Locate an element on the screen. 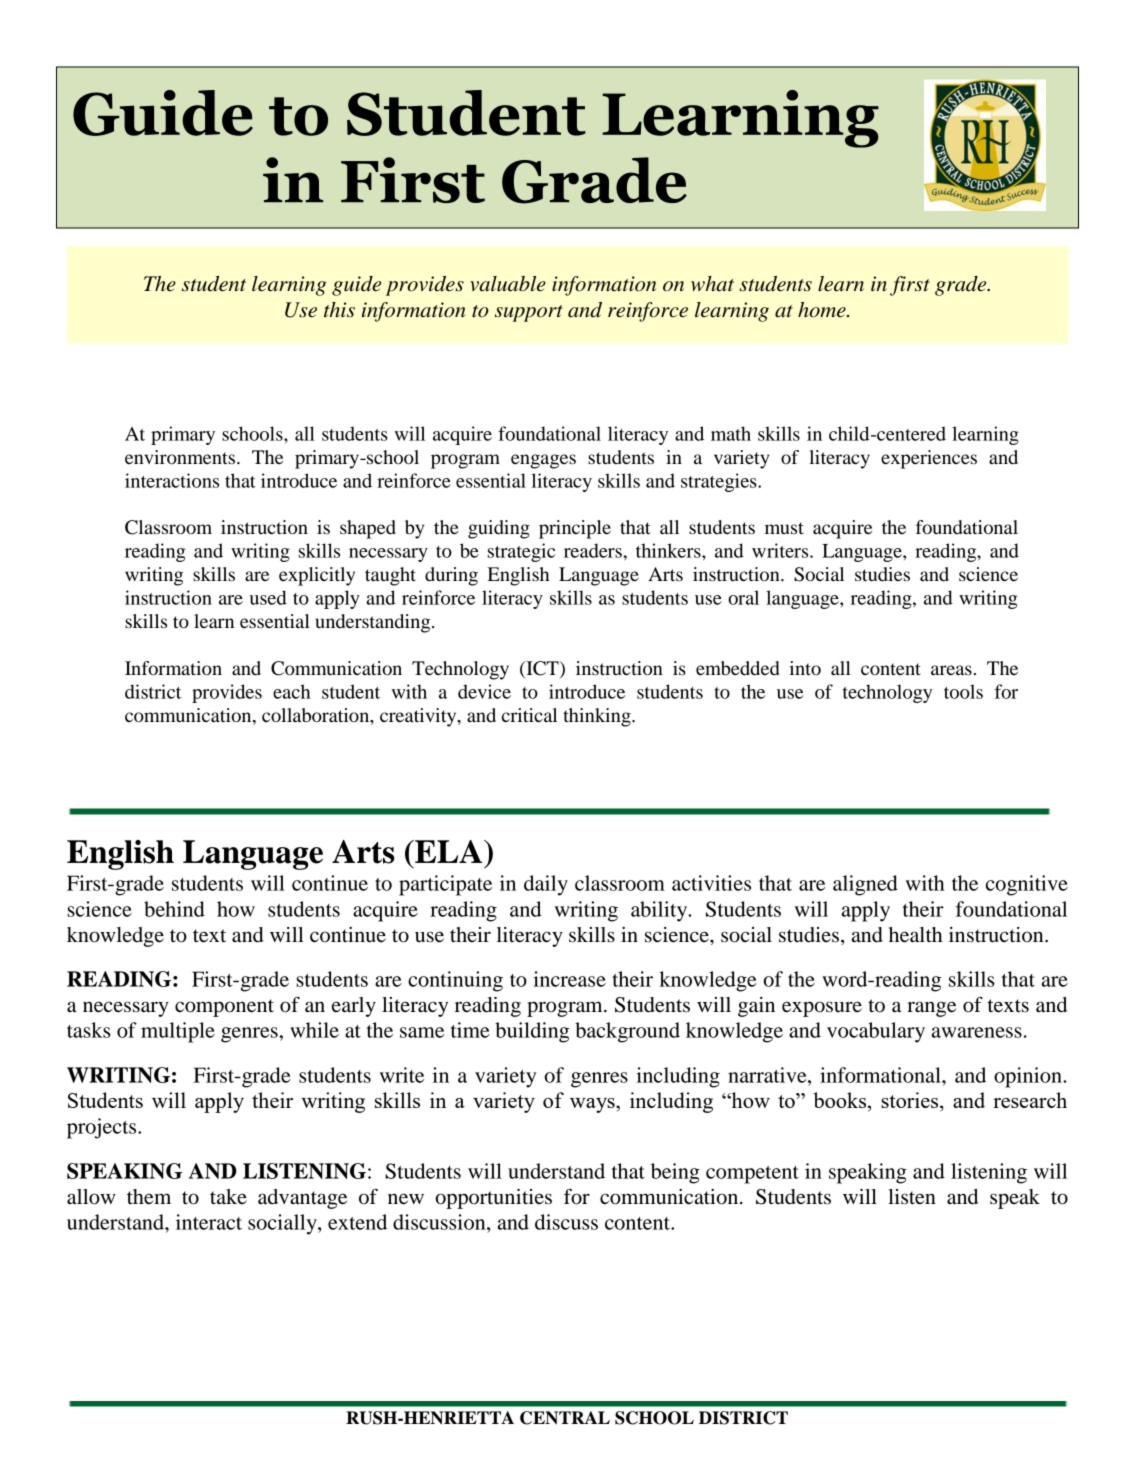 This screenshot has width=1135, height=1468. this is located at coordinates (339, 310).
